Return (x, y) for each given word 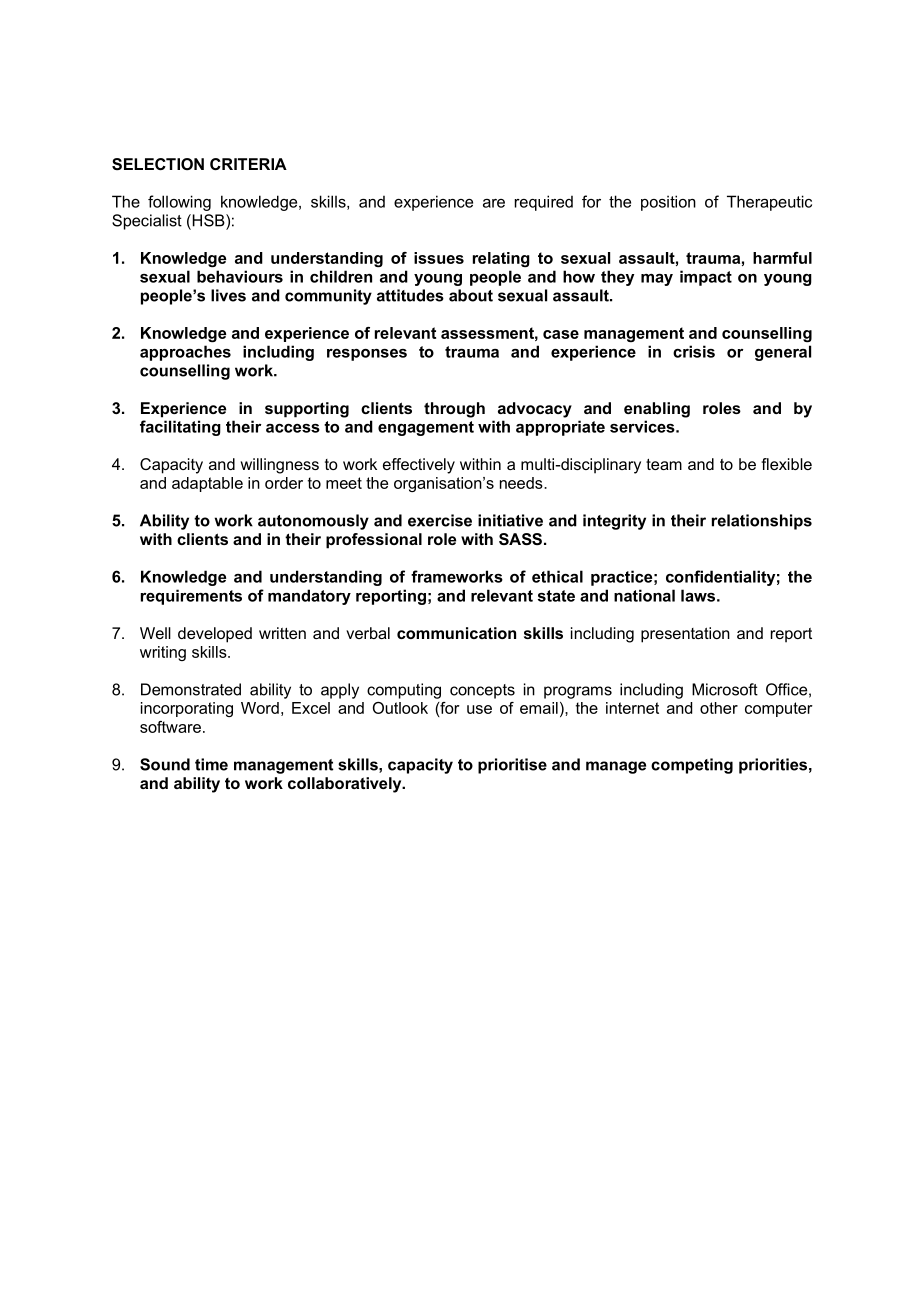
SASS (520, 539)
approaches (185, 353)
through (454, 410)
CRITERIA (248, 164)
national (644, 595)
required (544, 203)
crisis (694, 351)
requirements (191, 597)
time (211, 764)
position (668, 203)
